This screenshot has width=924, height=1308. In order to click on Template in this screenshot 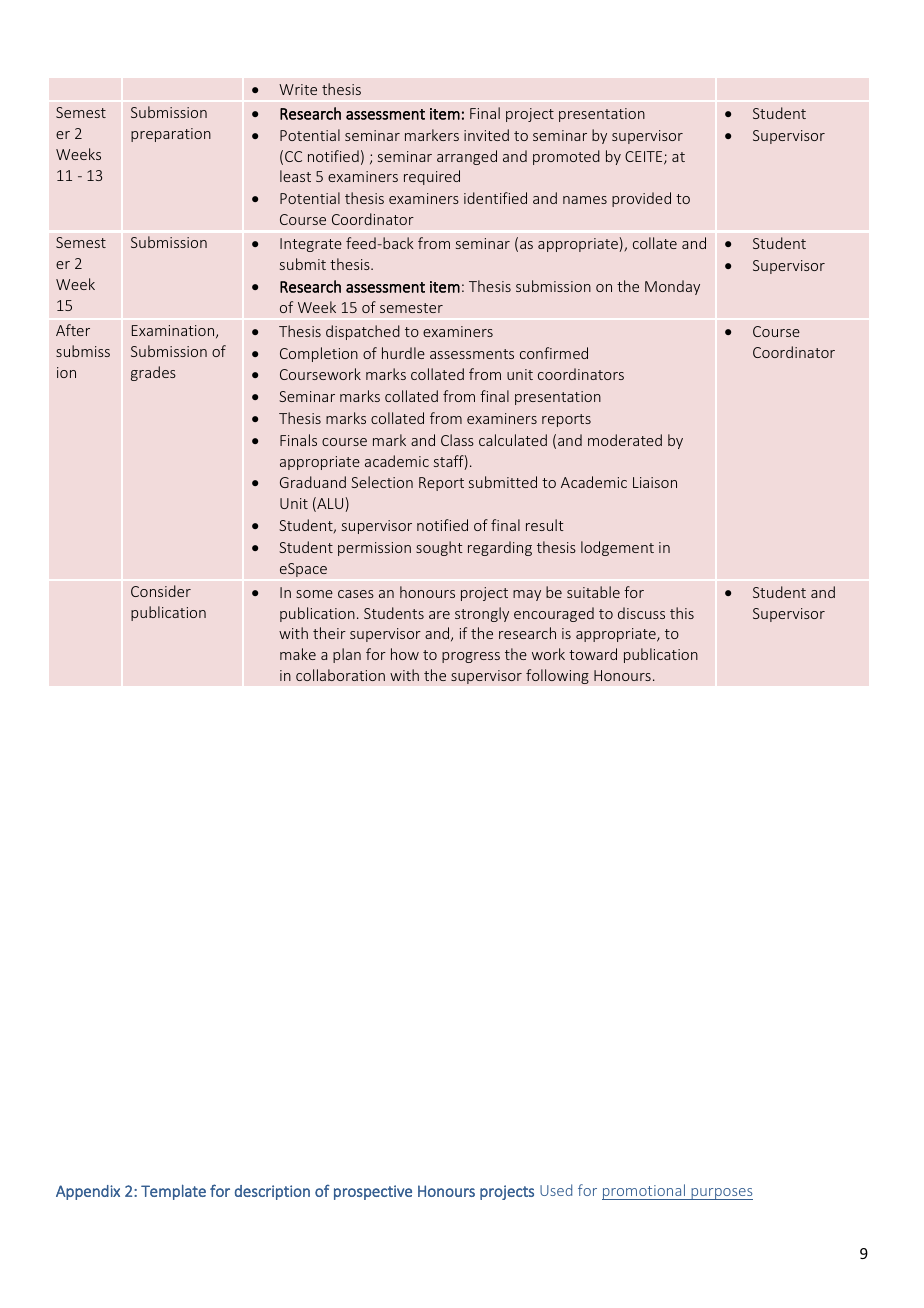, I will do `click(173, 1192)`.
